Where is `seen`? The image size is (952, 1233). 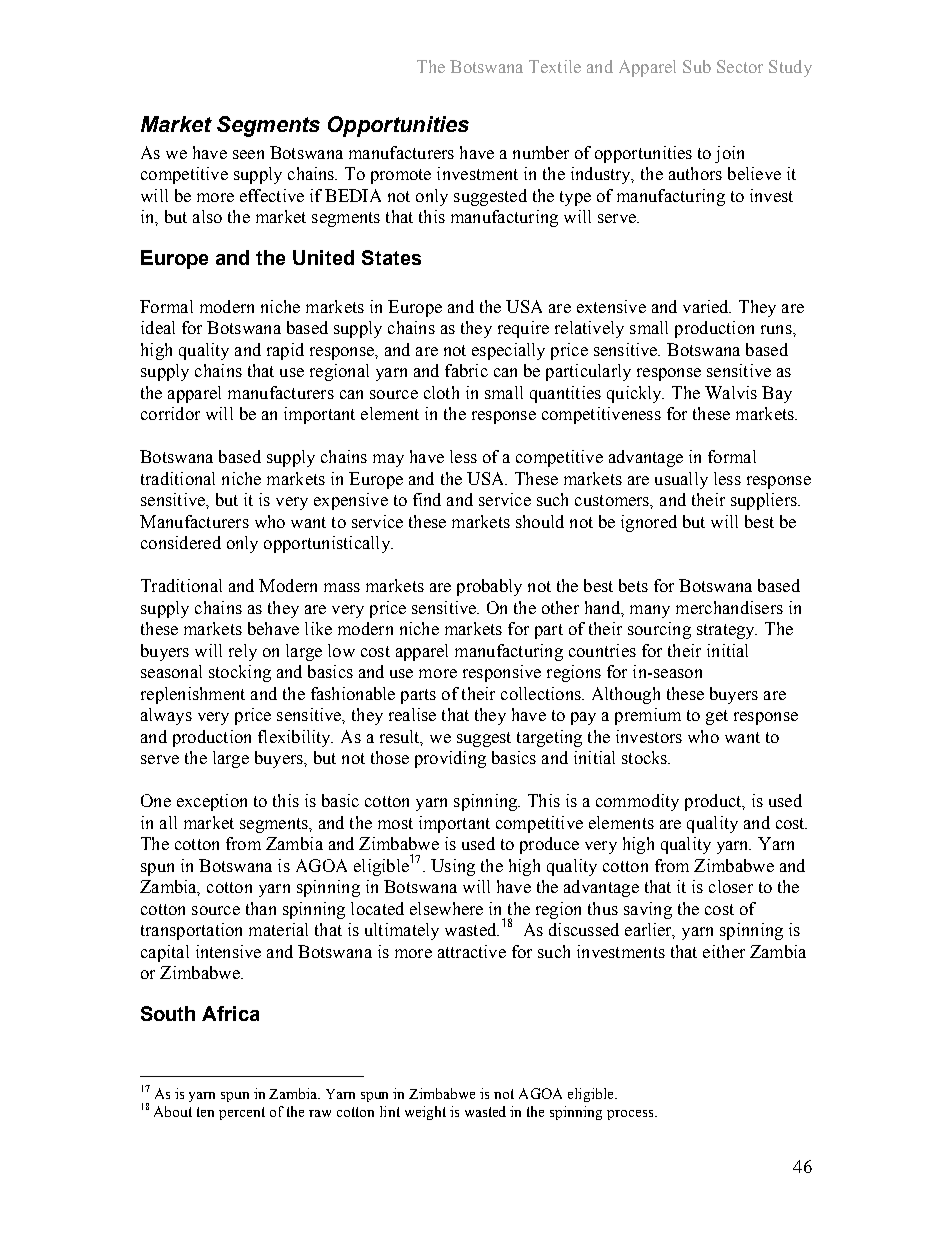 seen is located at coordinates (248, 154).
